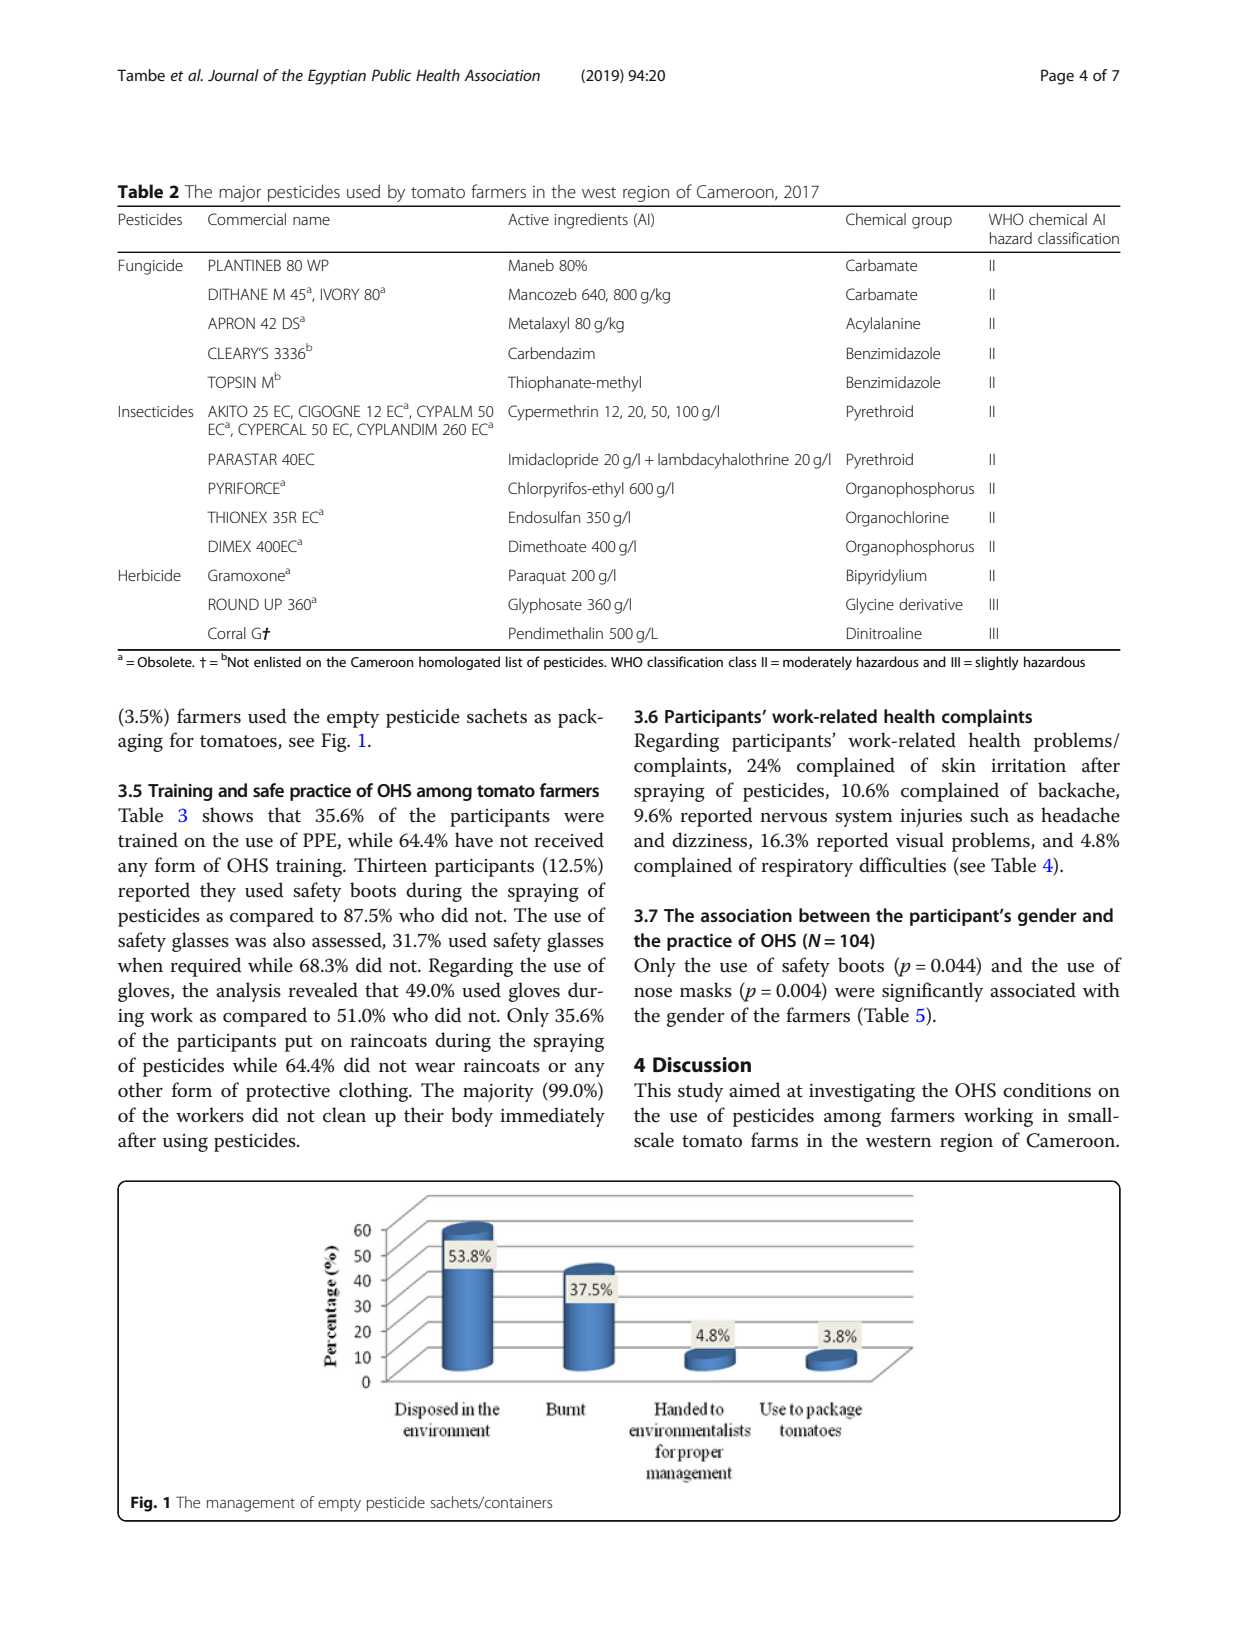 The width and height of the document is (1238, 1645). I want to click on protective, so click(288, 1093).
